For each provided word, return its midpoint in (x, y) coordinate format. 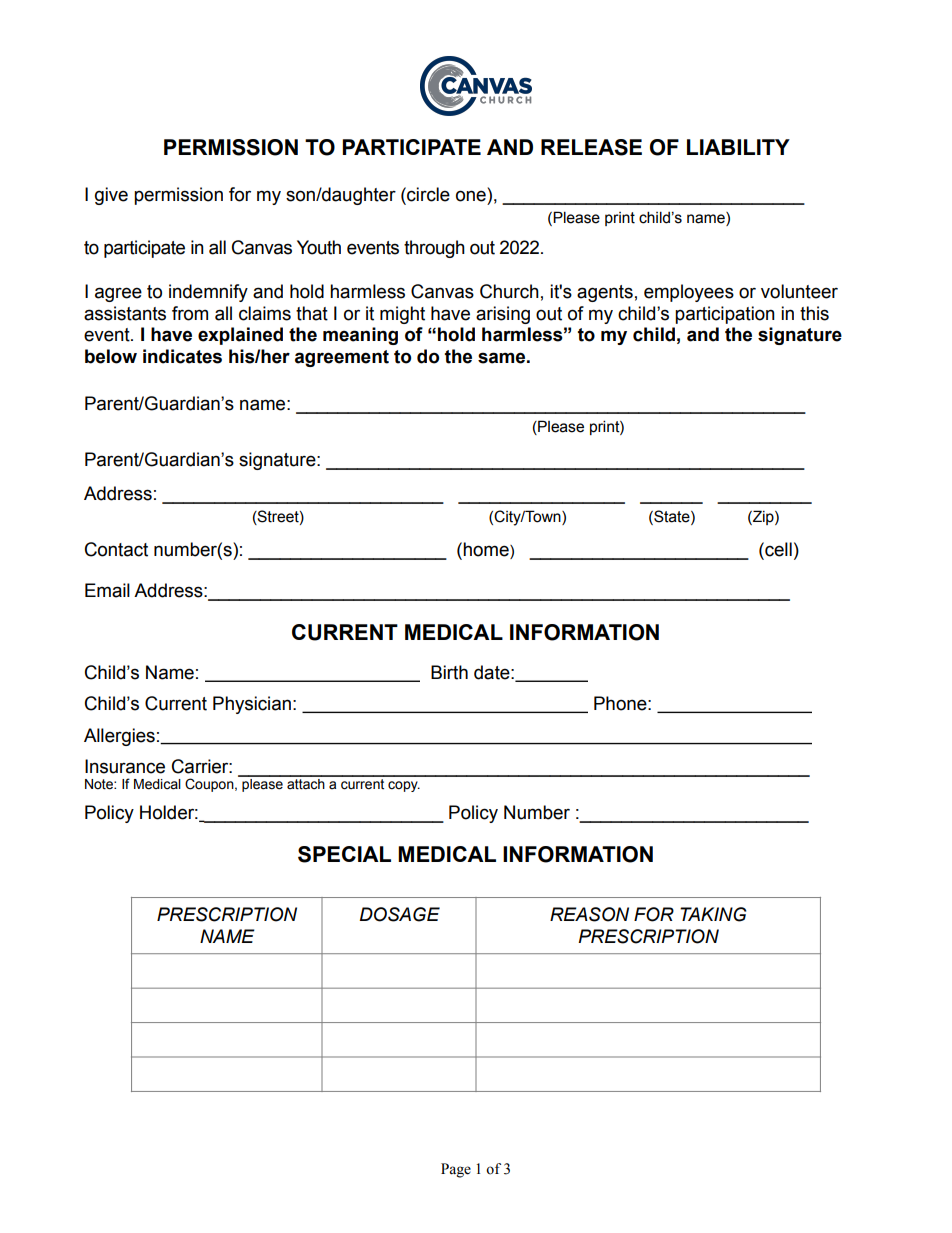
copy (404, 786)
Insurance (125, 766)
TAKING (713, 914)
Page (456, 1170)
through (434, 249)
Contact (116, 549)
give (111, 196)
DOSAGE (400, 914)
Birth (449, 672)
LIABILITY (738, 147)
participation (725, 315)
